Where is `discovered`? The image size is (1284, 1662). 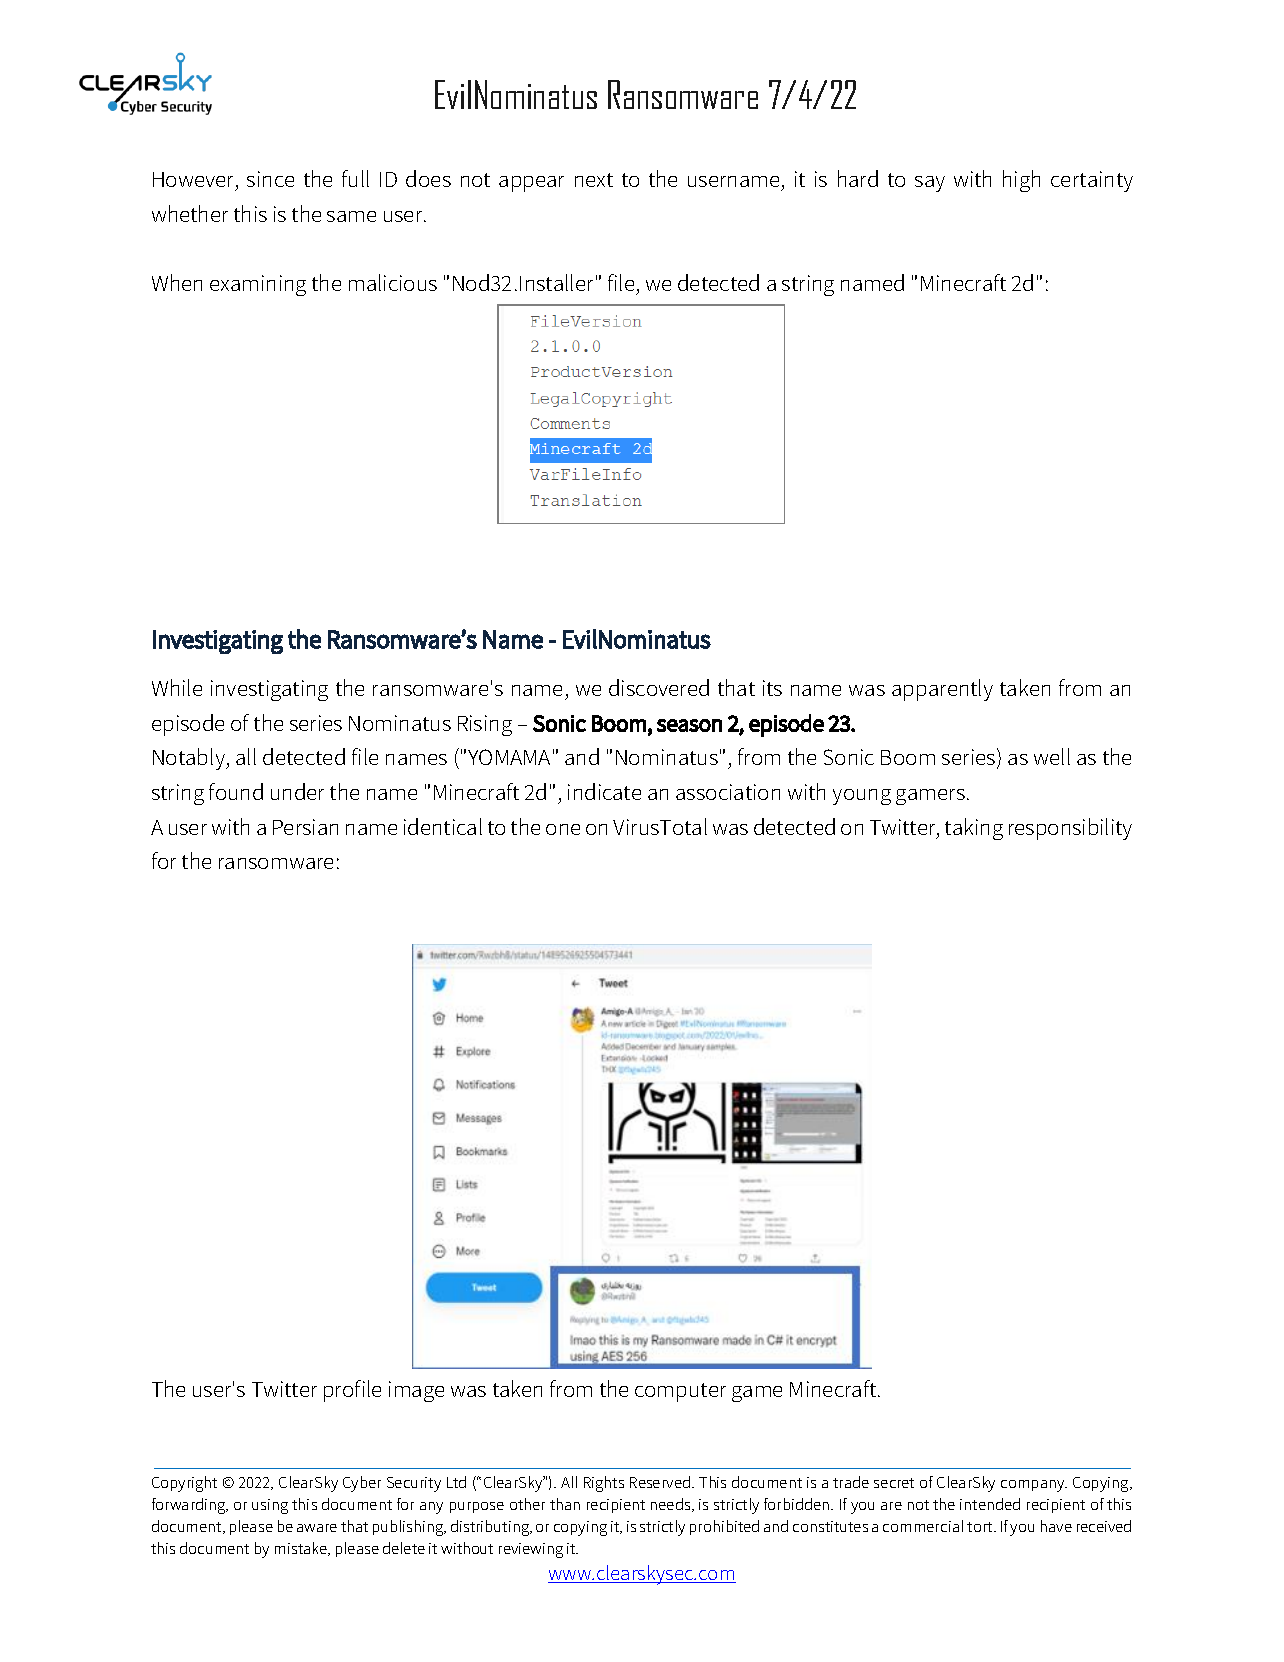 discovered is located at coordinates (659, 687).
